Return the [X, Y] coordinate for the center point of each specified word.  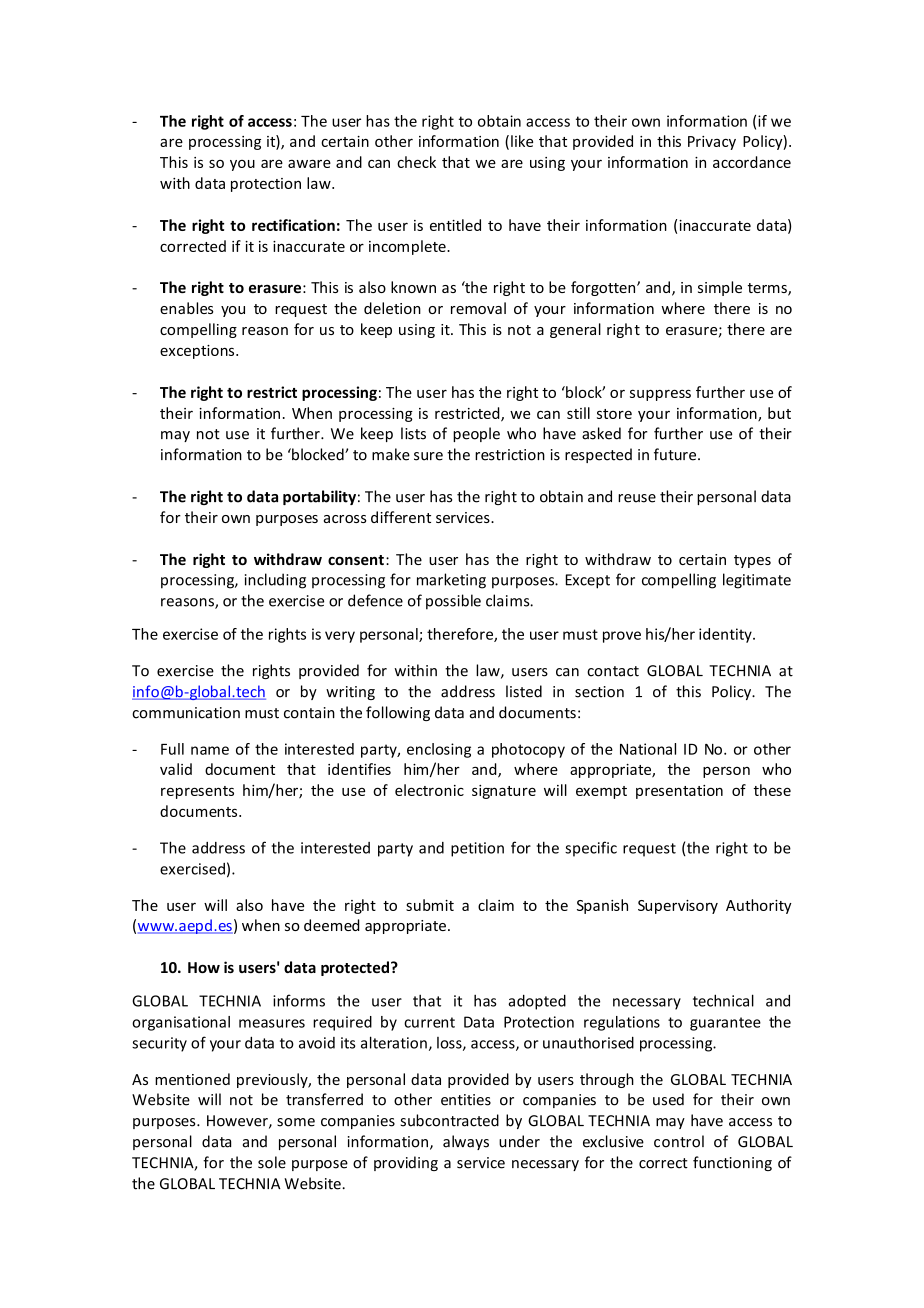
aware [309, 163]
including [275, 581]
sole [272, 1162]
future [676, 454]
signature [504, 792]
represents [197, 792]
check [416, 162]
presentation [679, 792]
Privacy [712, 143]
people [476, 434]
